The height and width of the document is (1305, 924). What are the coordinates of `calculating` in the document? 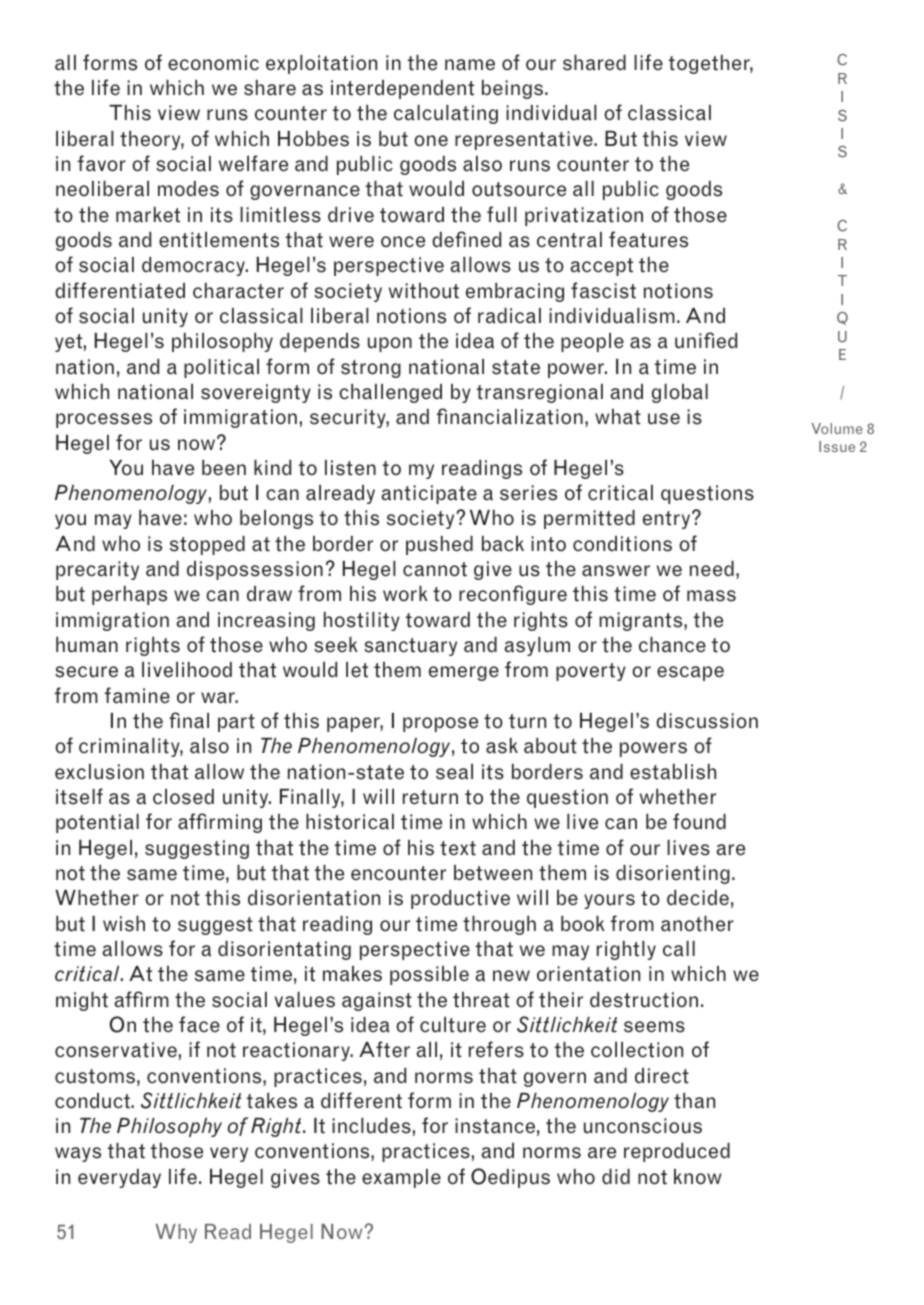 It's located at (446, 114).
